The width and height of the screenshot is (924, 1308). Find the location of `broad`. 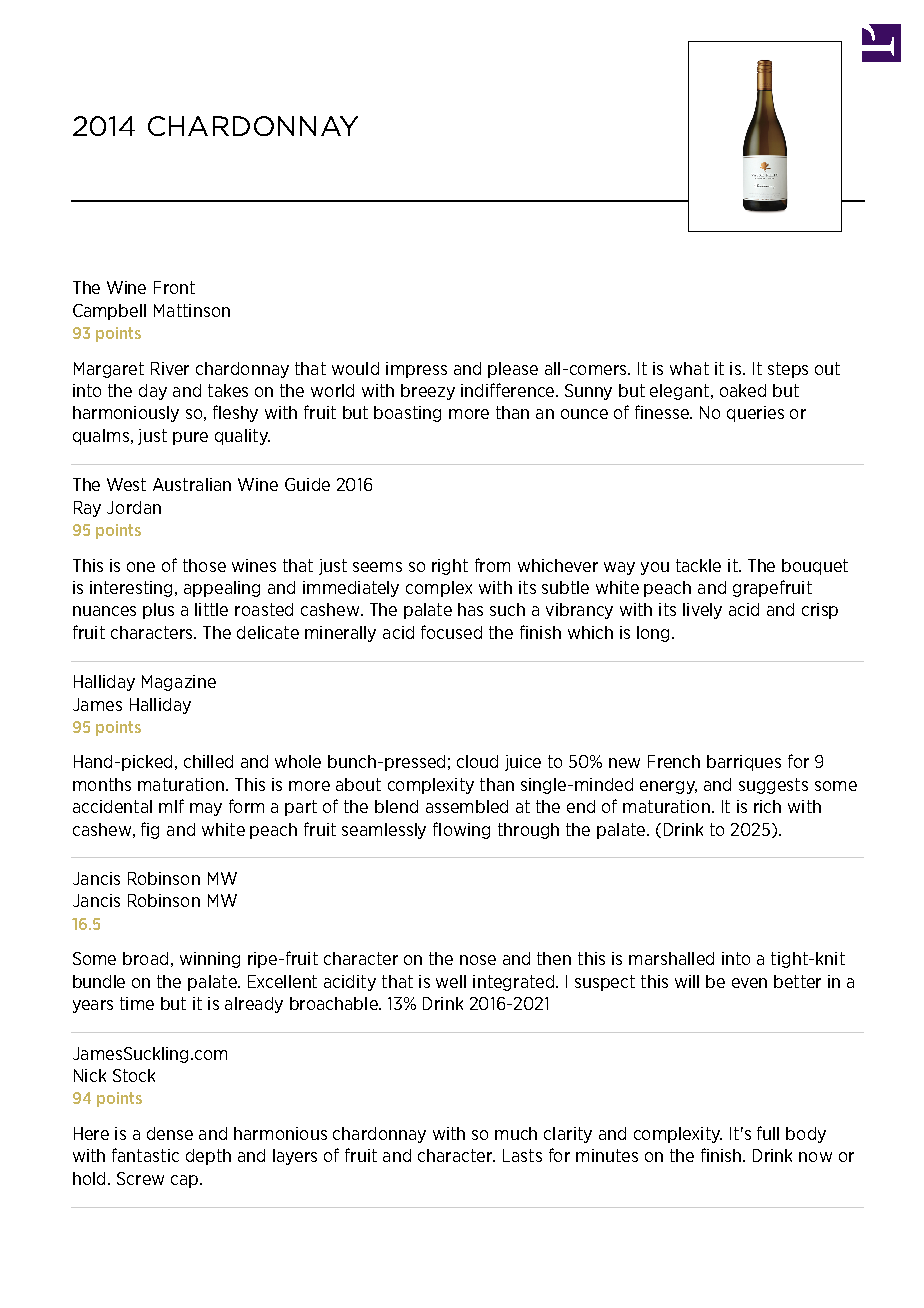

broad is located at coordinates (145, 958).
